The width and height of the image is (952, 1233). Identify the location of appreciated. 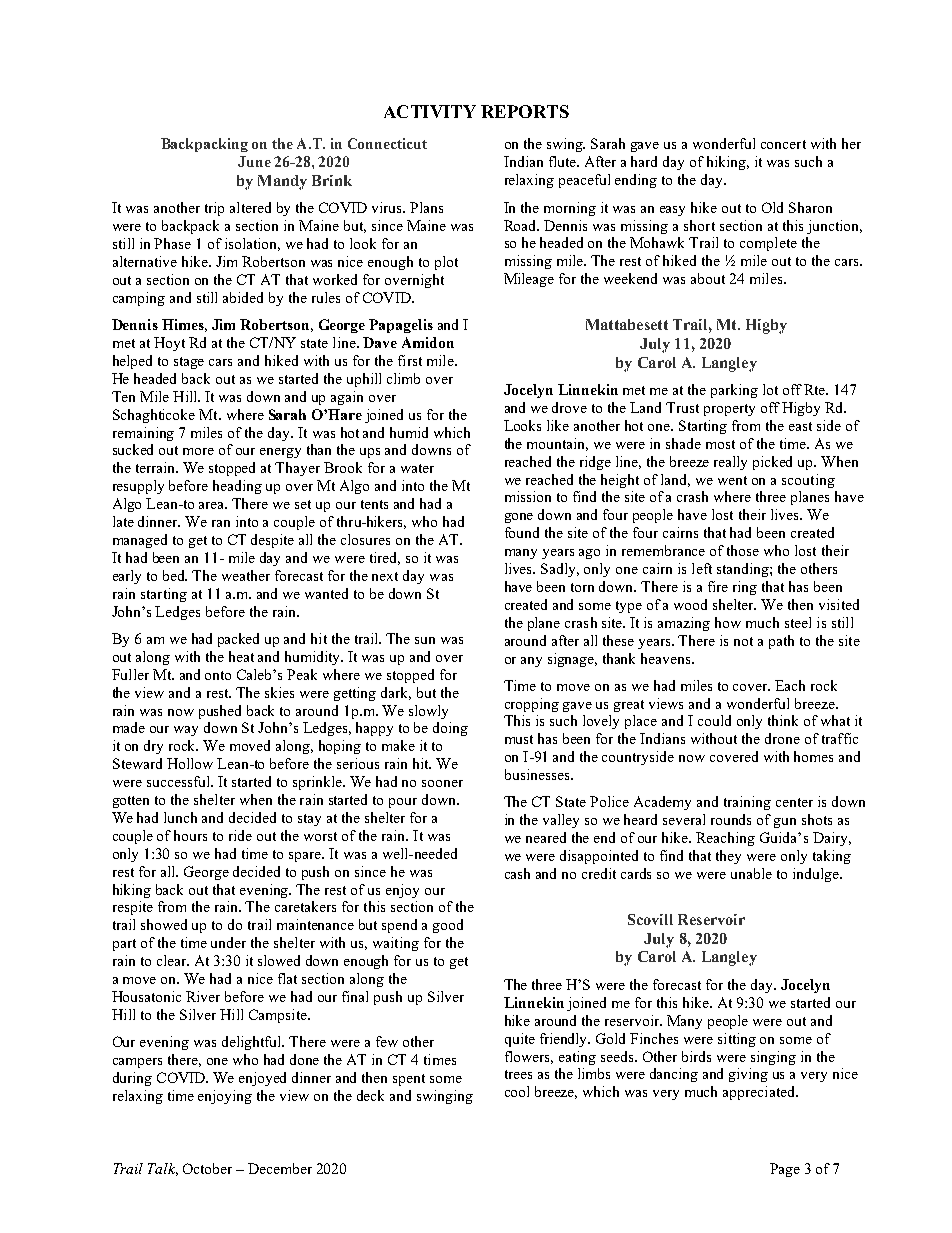
(760, 1093).
